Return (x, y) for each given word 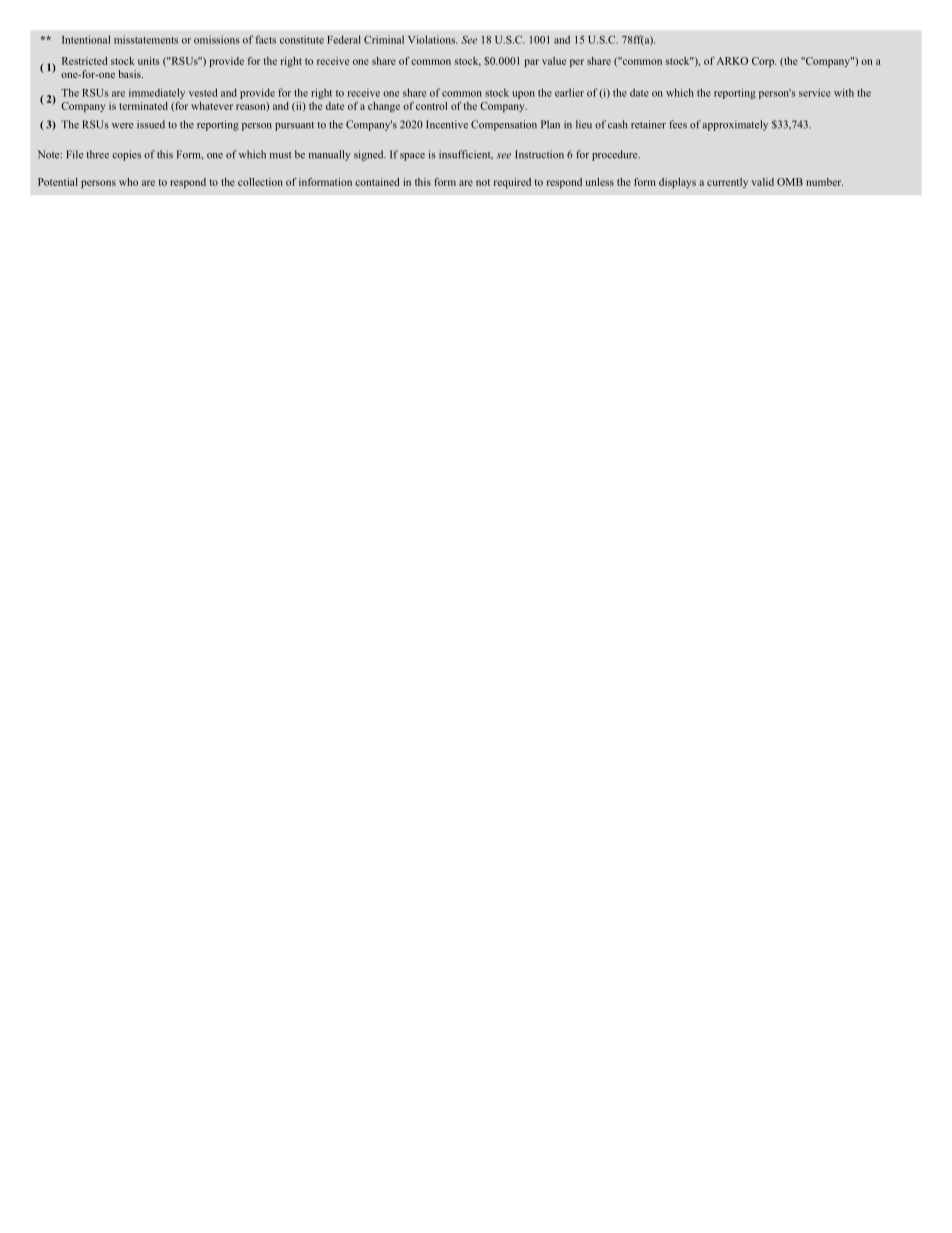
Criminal (384, 39)
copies (126, 155)
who (128, 182)
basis (130, 74)
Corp (764, 62)
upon (523, 95)
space (412, 157)
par (532, 63)
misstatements (146, 39)
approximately (735, 125)
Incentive (447, 124)
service (815, 92)
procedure (616, 155)
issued (151, 124)
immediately (157, 93)
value (554, 61)
